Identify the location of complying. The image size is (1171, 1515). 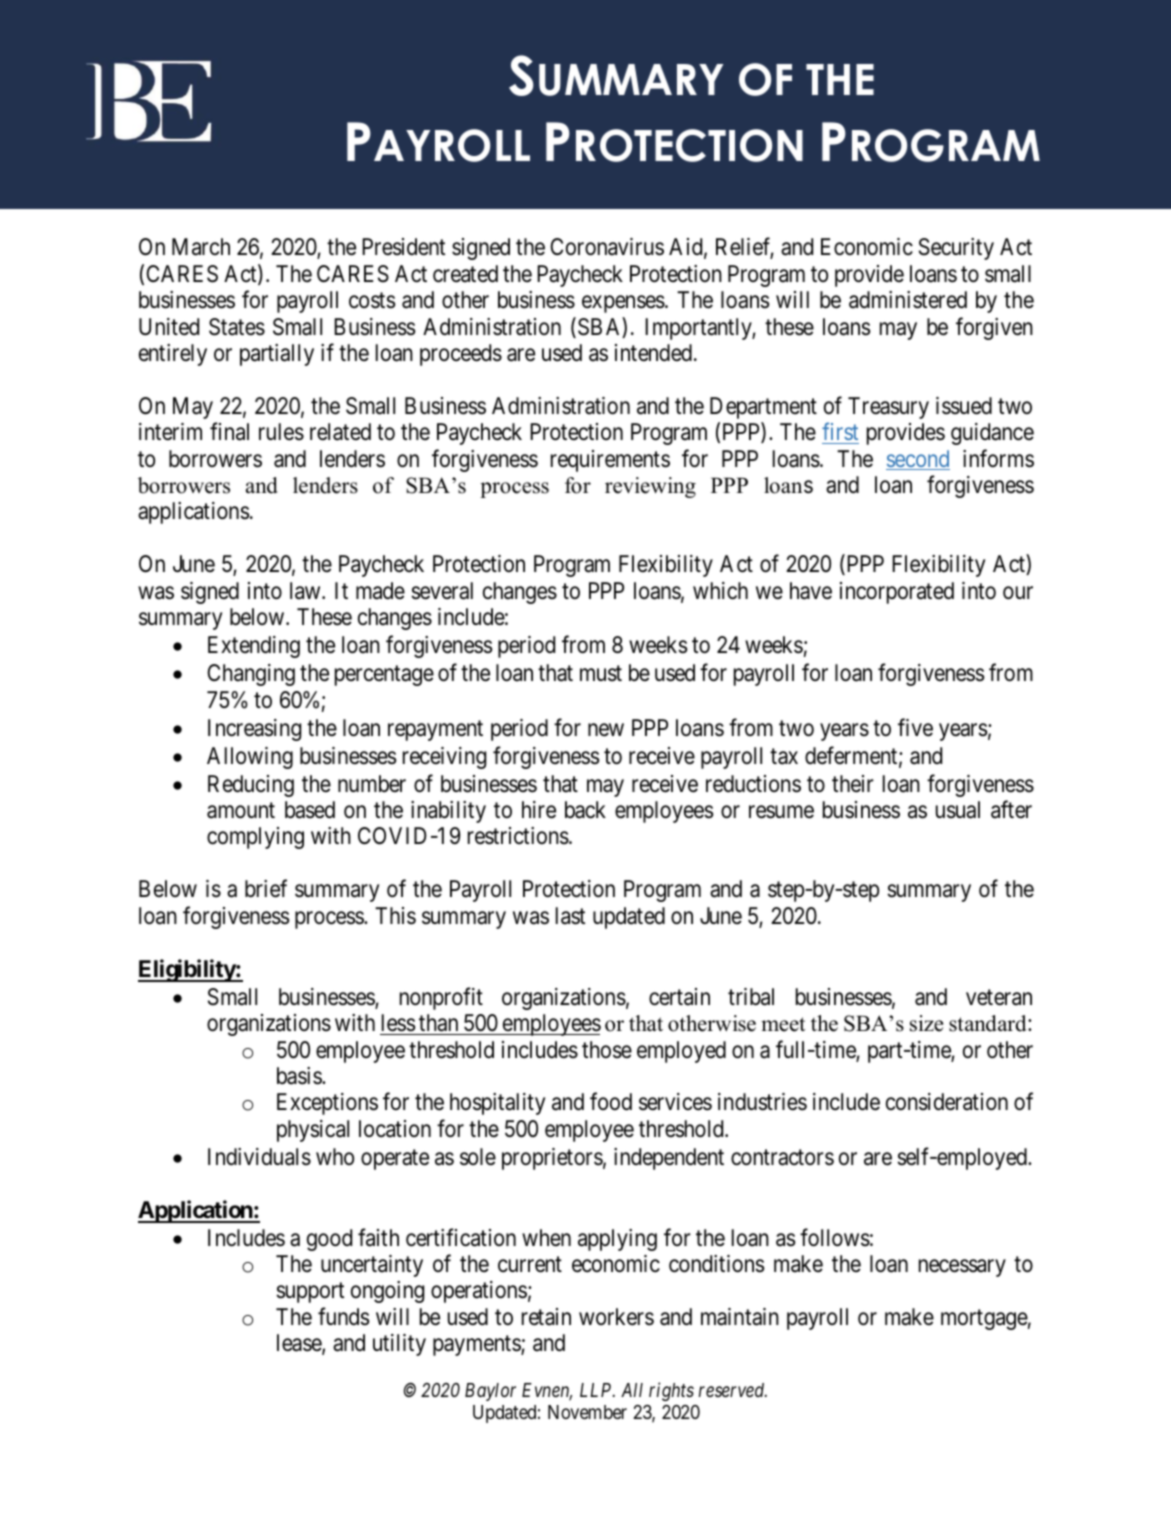
(255, 838).
